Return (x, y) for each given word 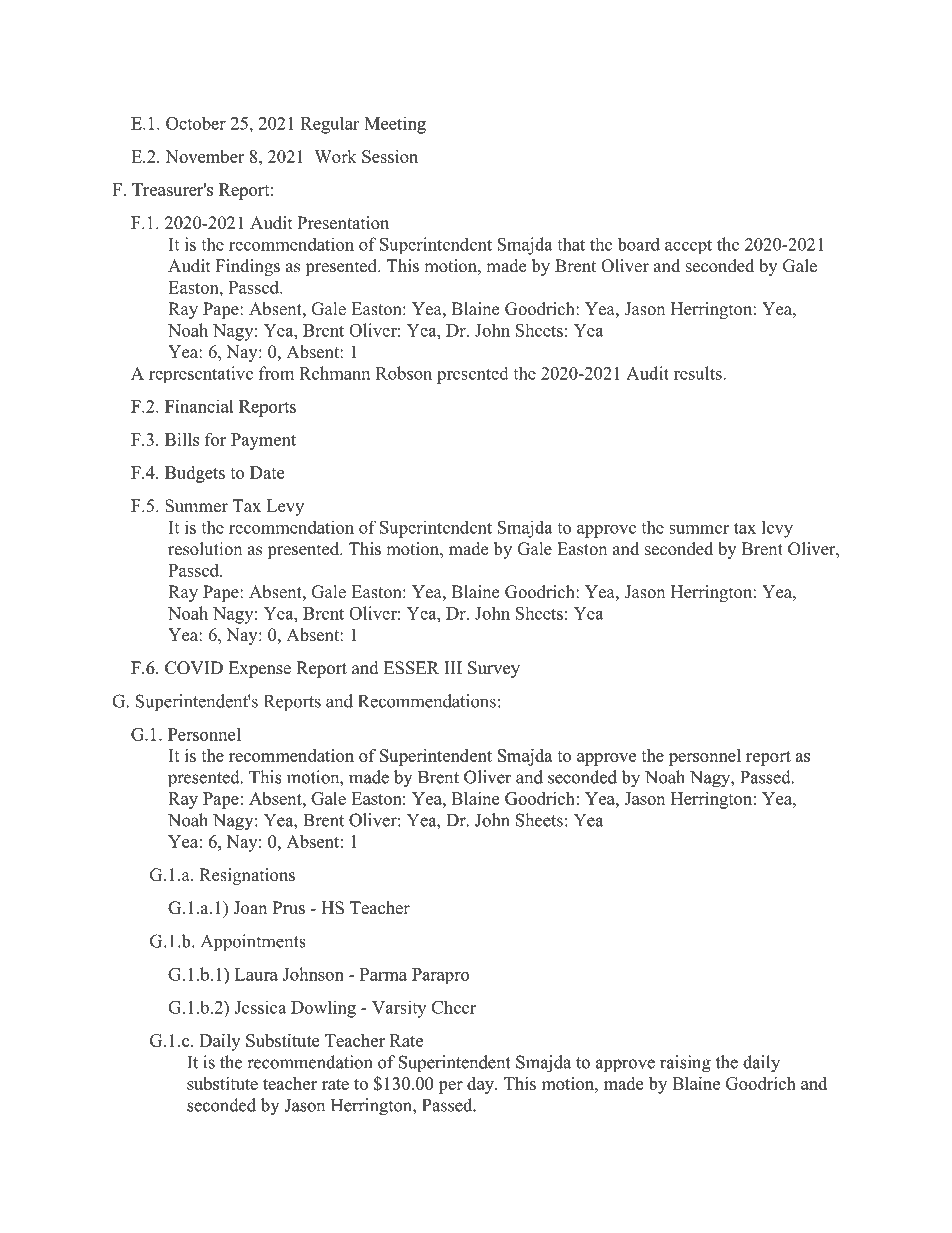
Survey (494, 669)
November (204, 156)
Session (390, 156)
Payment (263, 441)
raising (685, 1064)
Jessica (260, 1007)
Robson (404, 373)
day (481, 1085)
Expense (260, 669)
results (699, 373)
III (453, 667)
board (638, 244)
